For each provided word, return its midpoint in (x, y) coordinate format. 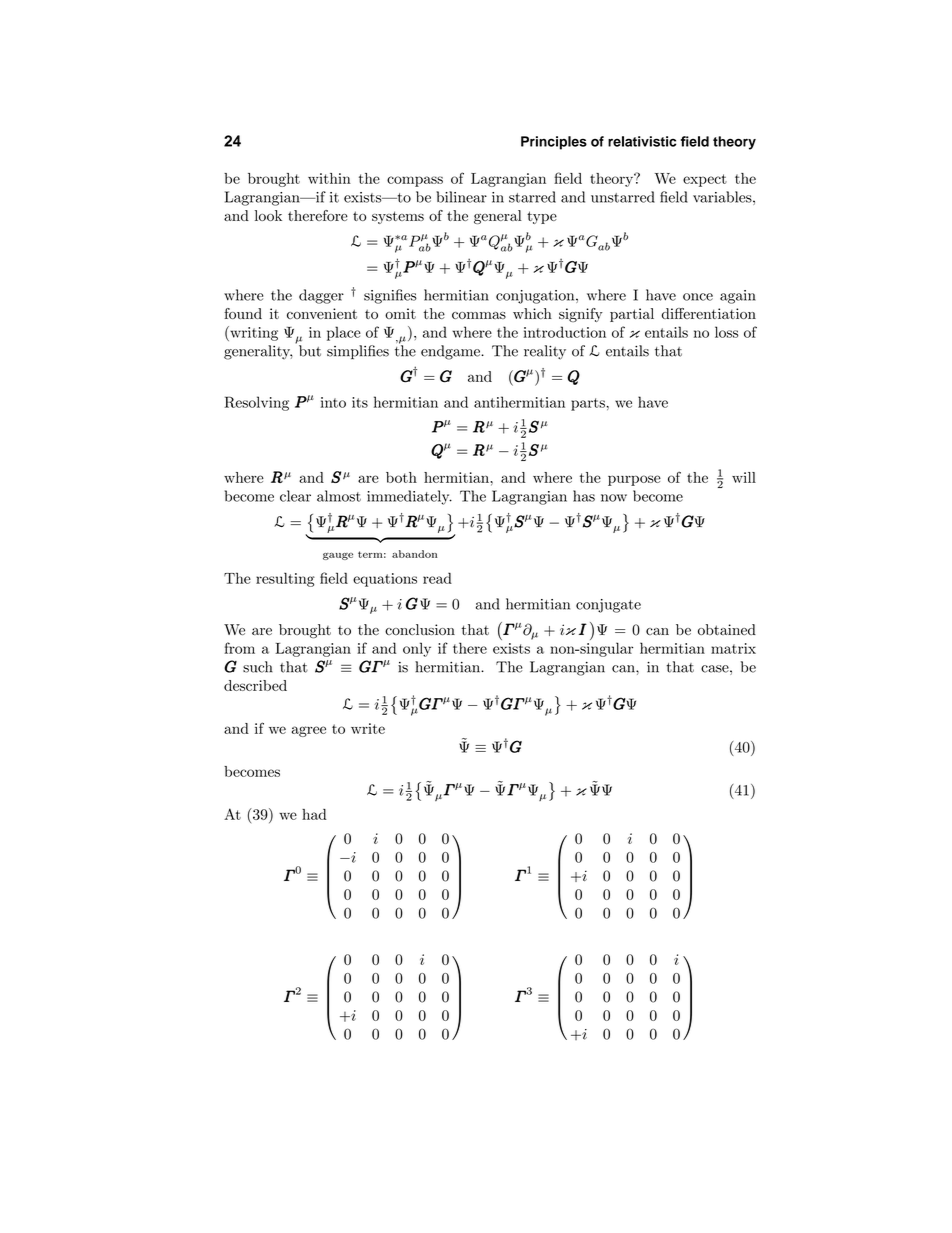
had (314, 814)
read (437, 578)
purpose (634, 480)
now (614, 498)
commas (479, 315)
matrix (733, 648)
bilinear (461, 197)
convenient (322, 313)
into (333, 402)
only (417, 649)
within (329, 178)
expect (705, 180)
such (258, 667)
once (698, 297)
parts (589, 404)
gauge (338, 556)
